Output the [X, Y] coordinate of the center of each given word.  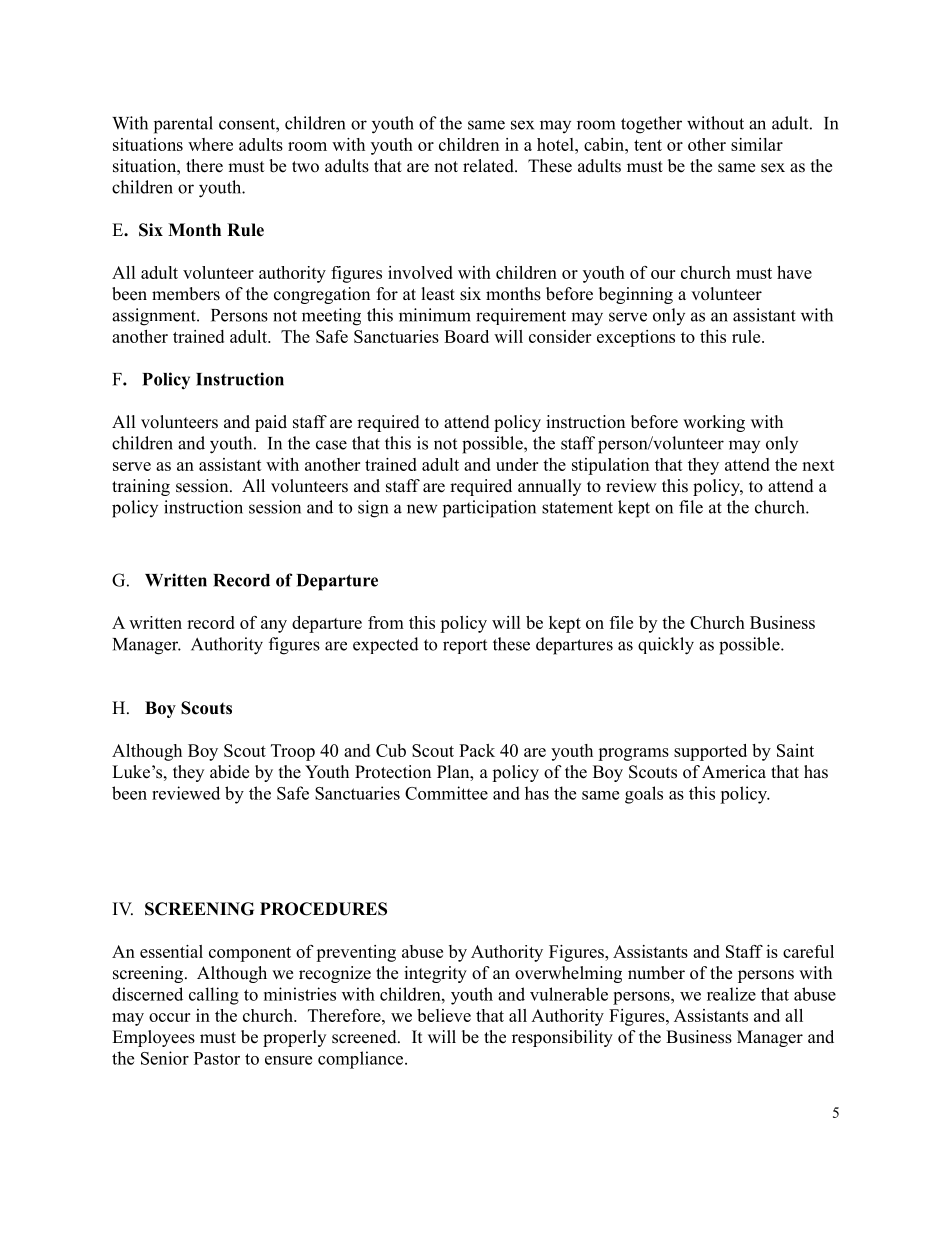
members [186, 294]
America [734, 772]
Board [466, 336]
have [794, 272]
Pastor [217, 1058]
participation [489, 509]
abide [229, 772]
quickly [666, 646]
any [274, 626]
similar [757, 144]
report [465, 646]
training [141, 487]
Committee [446, 793]
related [489, 166]
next [818, 465]
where [210, 144]
